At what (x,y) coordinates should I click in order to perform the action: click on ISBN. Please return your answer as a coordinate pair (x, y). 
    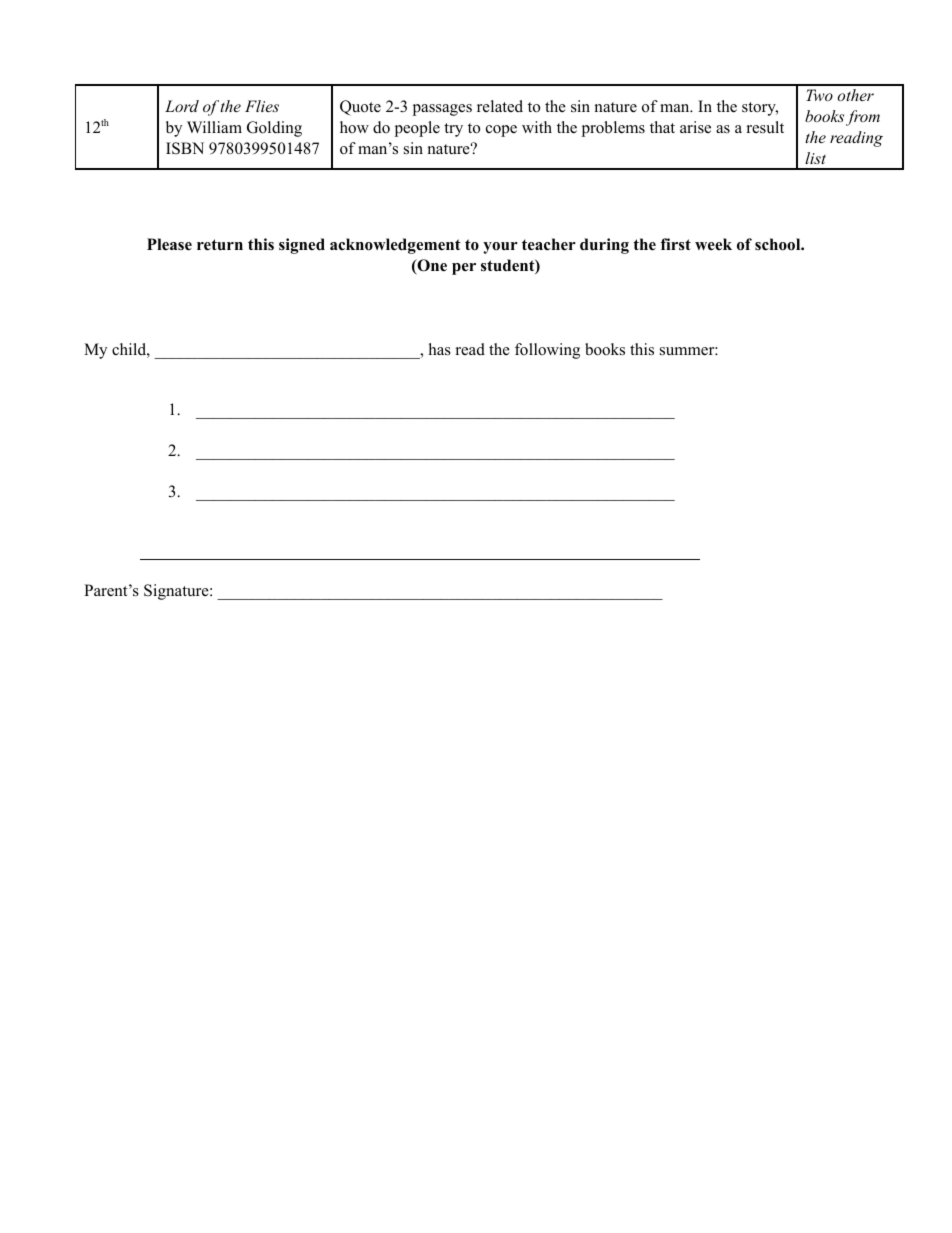
    Looking at the image, I should click on (185, 148).
